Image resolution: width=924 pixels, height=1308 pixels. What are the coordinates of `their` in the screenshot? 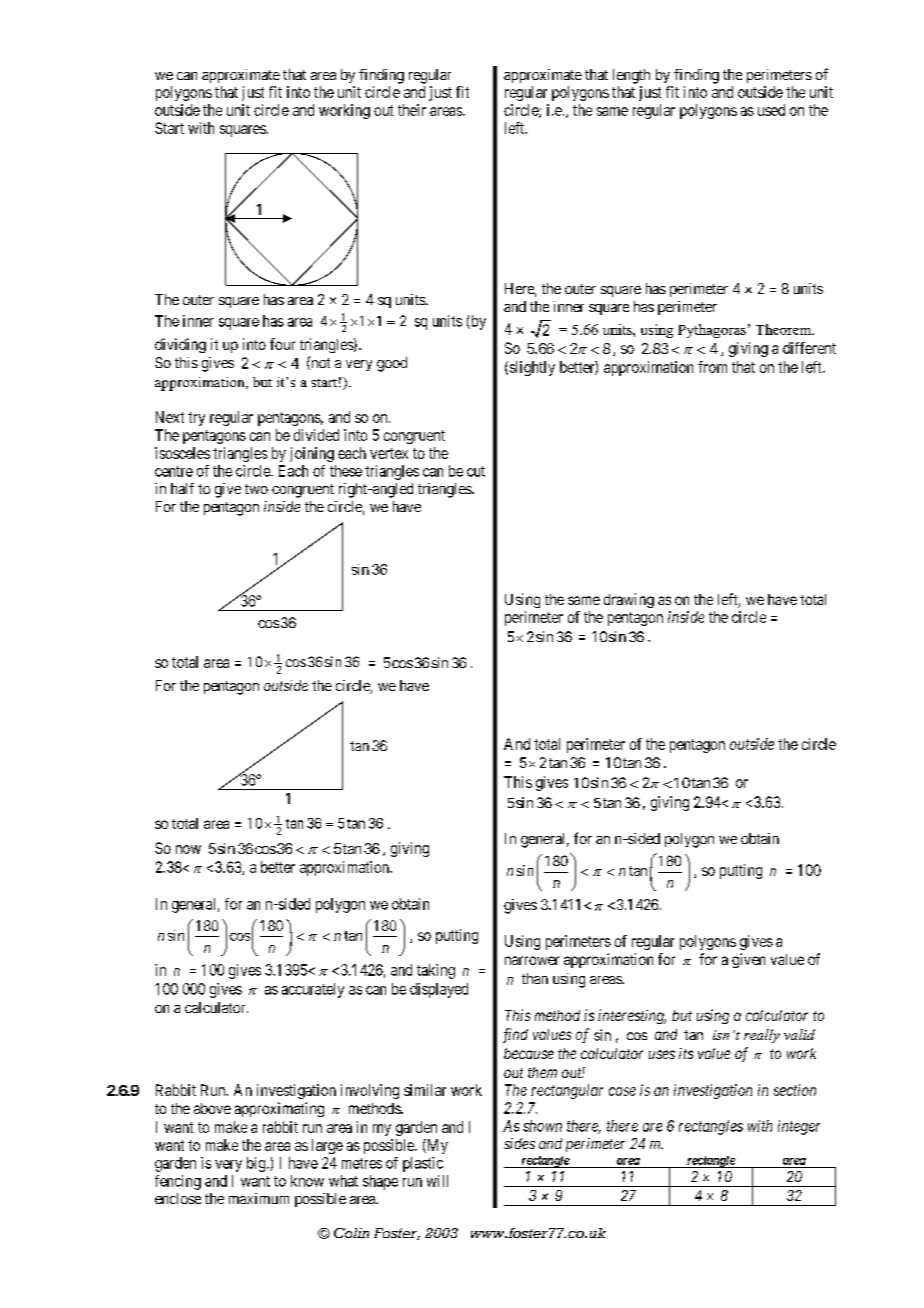 It's located at (412, 110).
